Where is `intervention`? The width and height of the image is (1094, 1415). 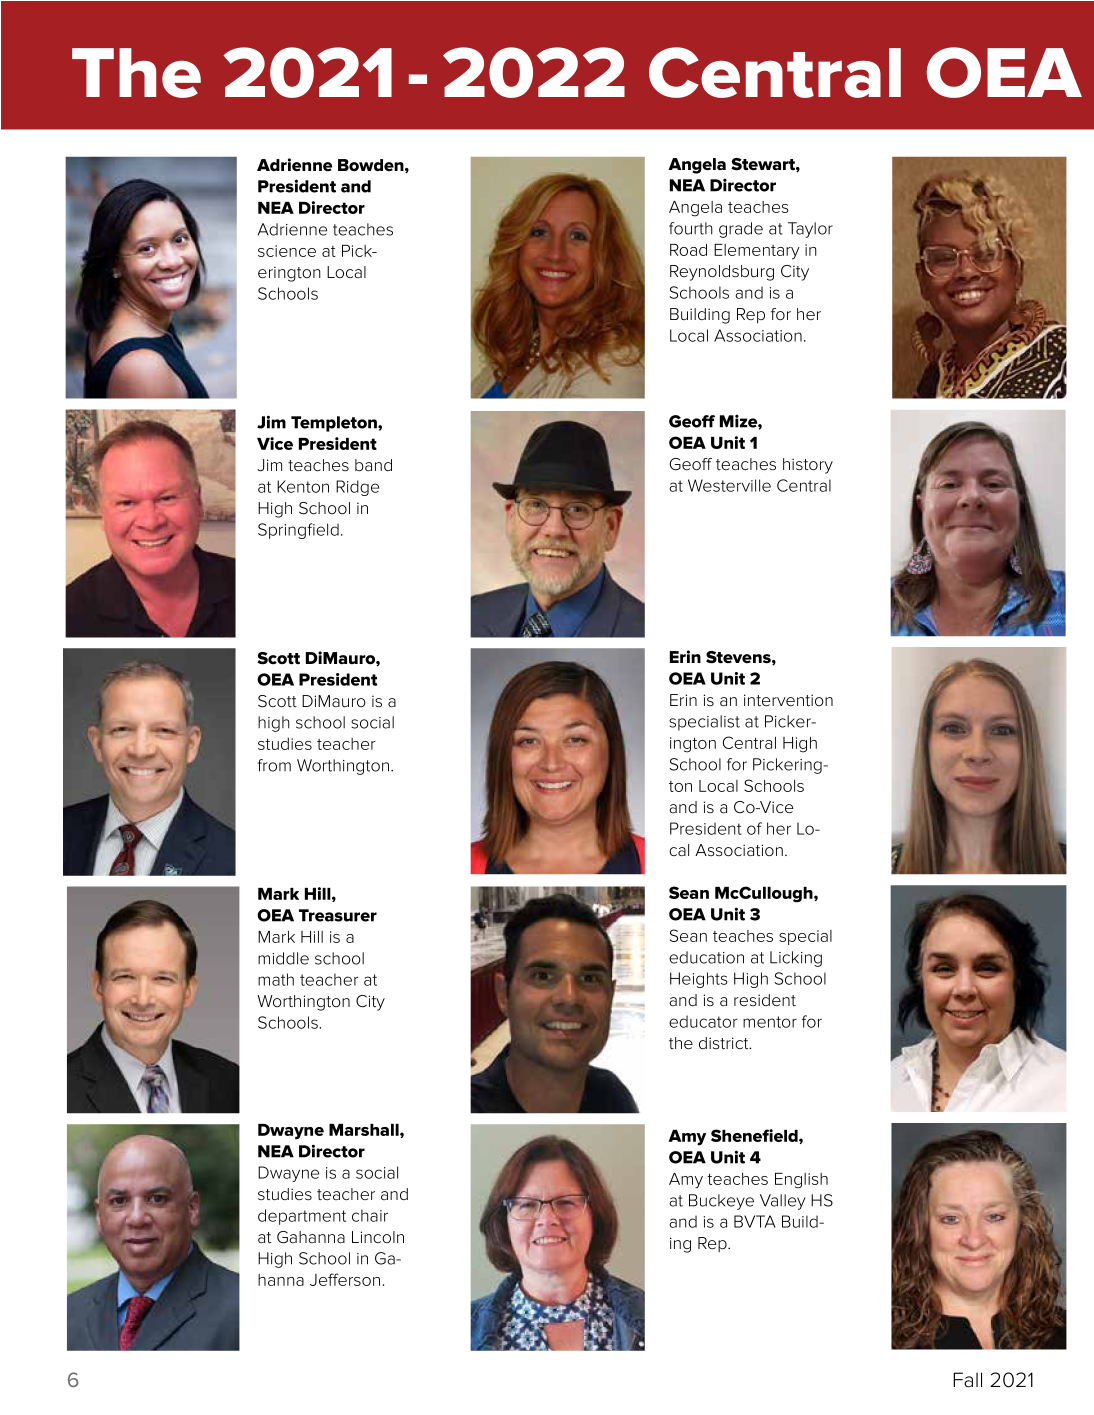
intervention is located at coordinates (788, 700).
